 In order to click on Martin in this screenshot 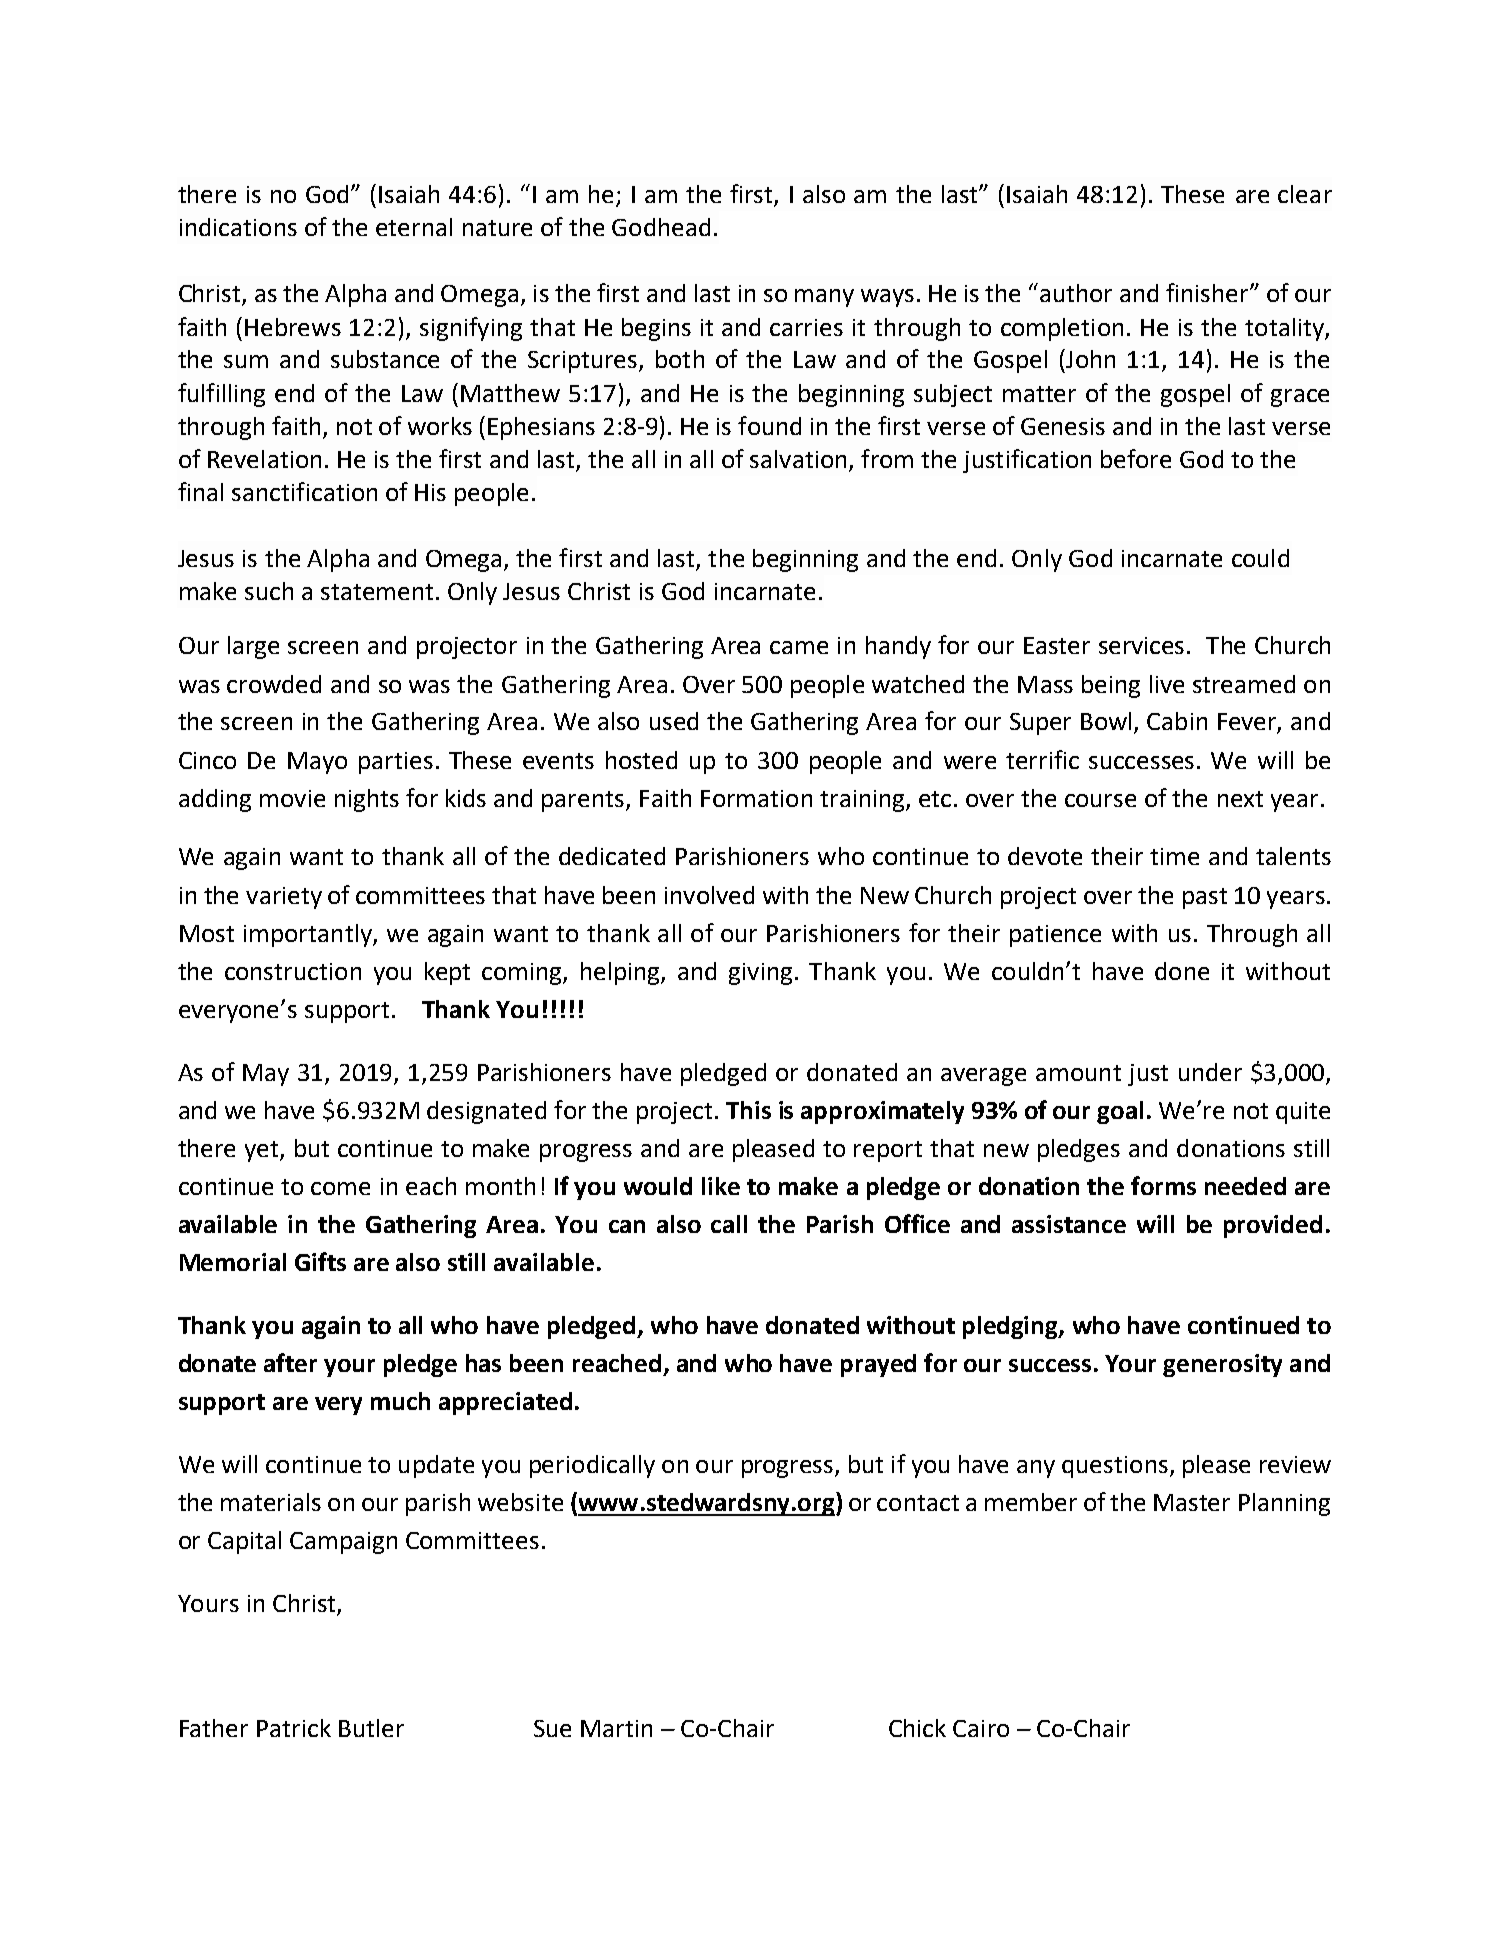, I will do `click(616, 1728)`.
